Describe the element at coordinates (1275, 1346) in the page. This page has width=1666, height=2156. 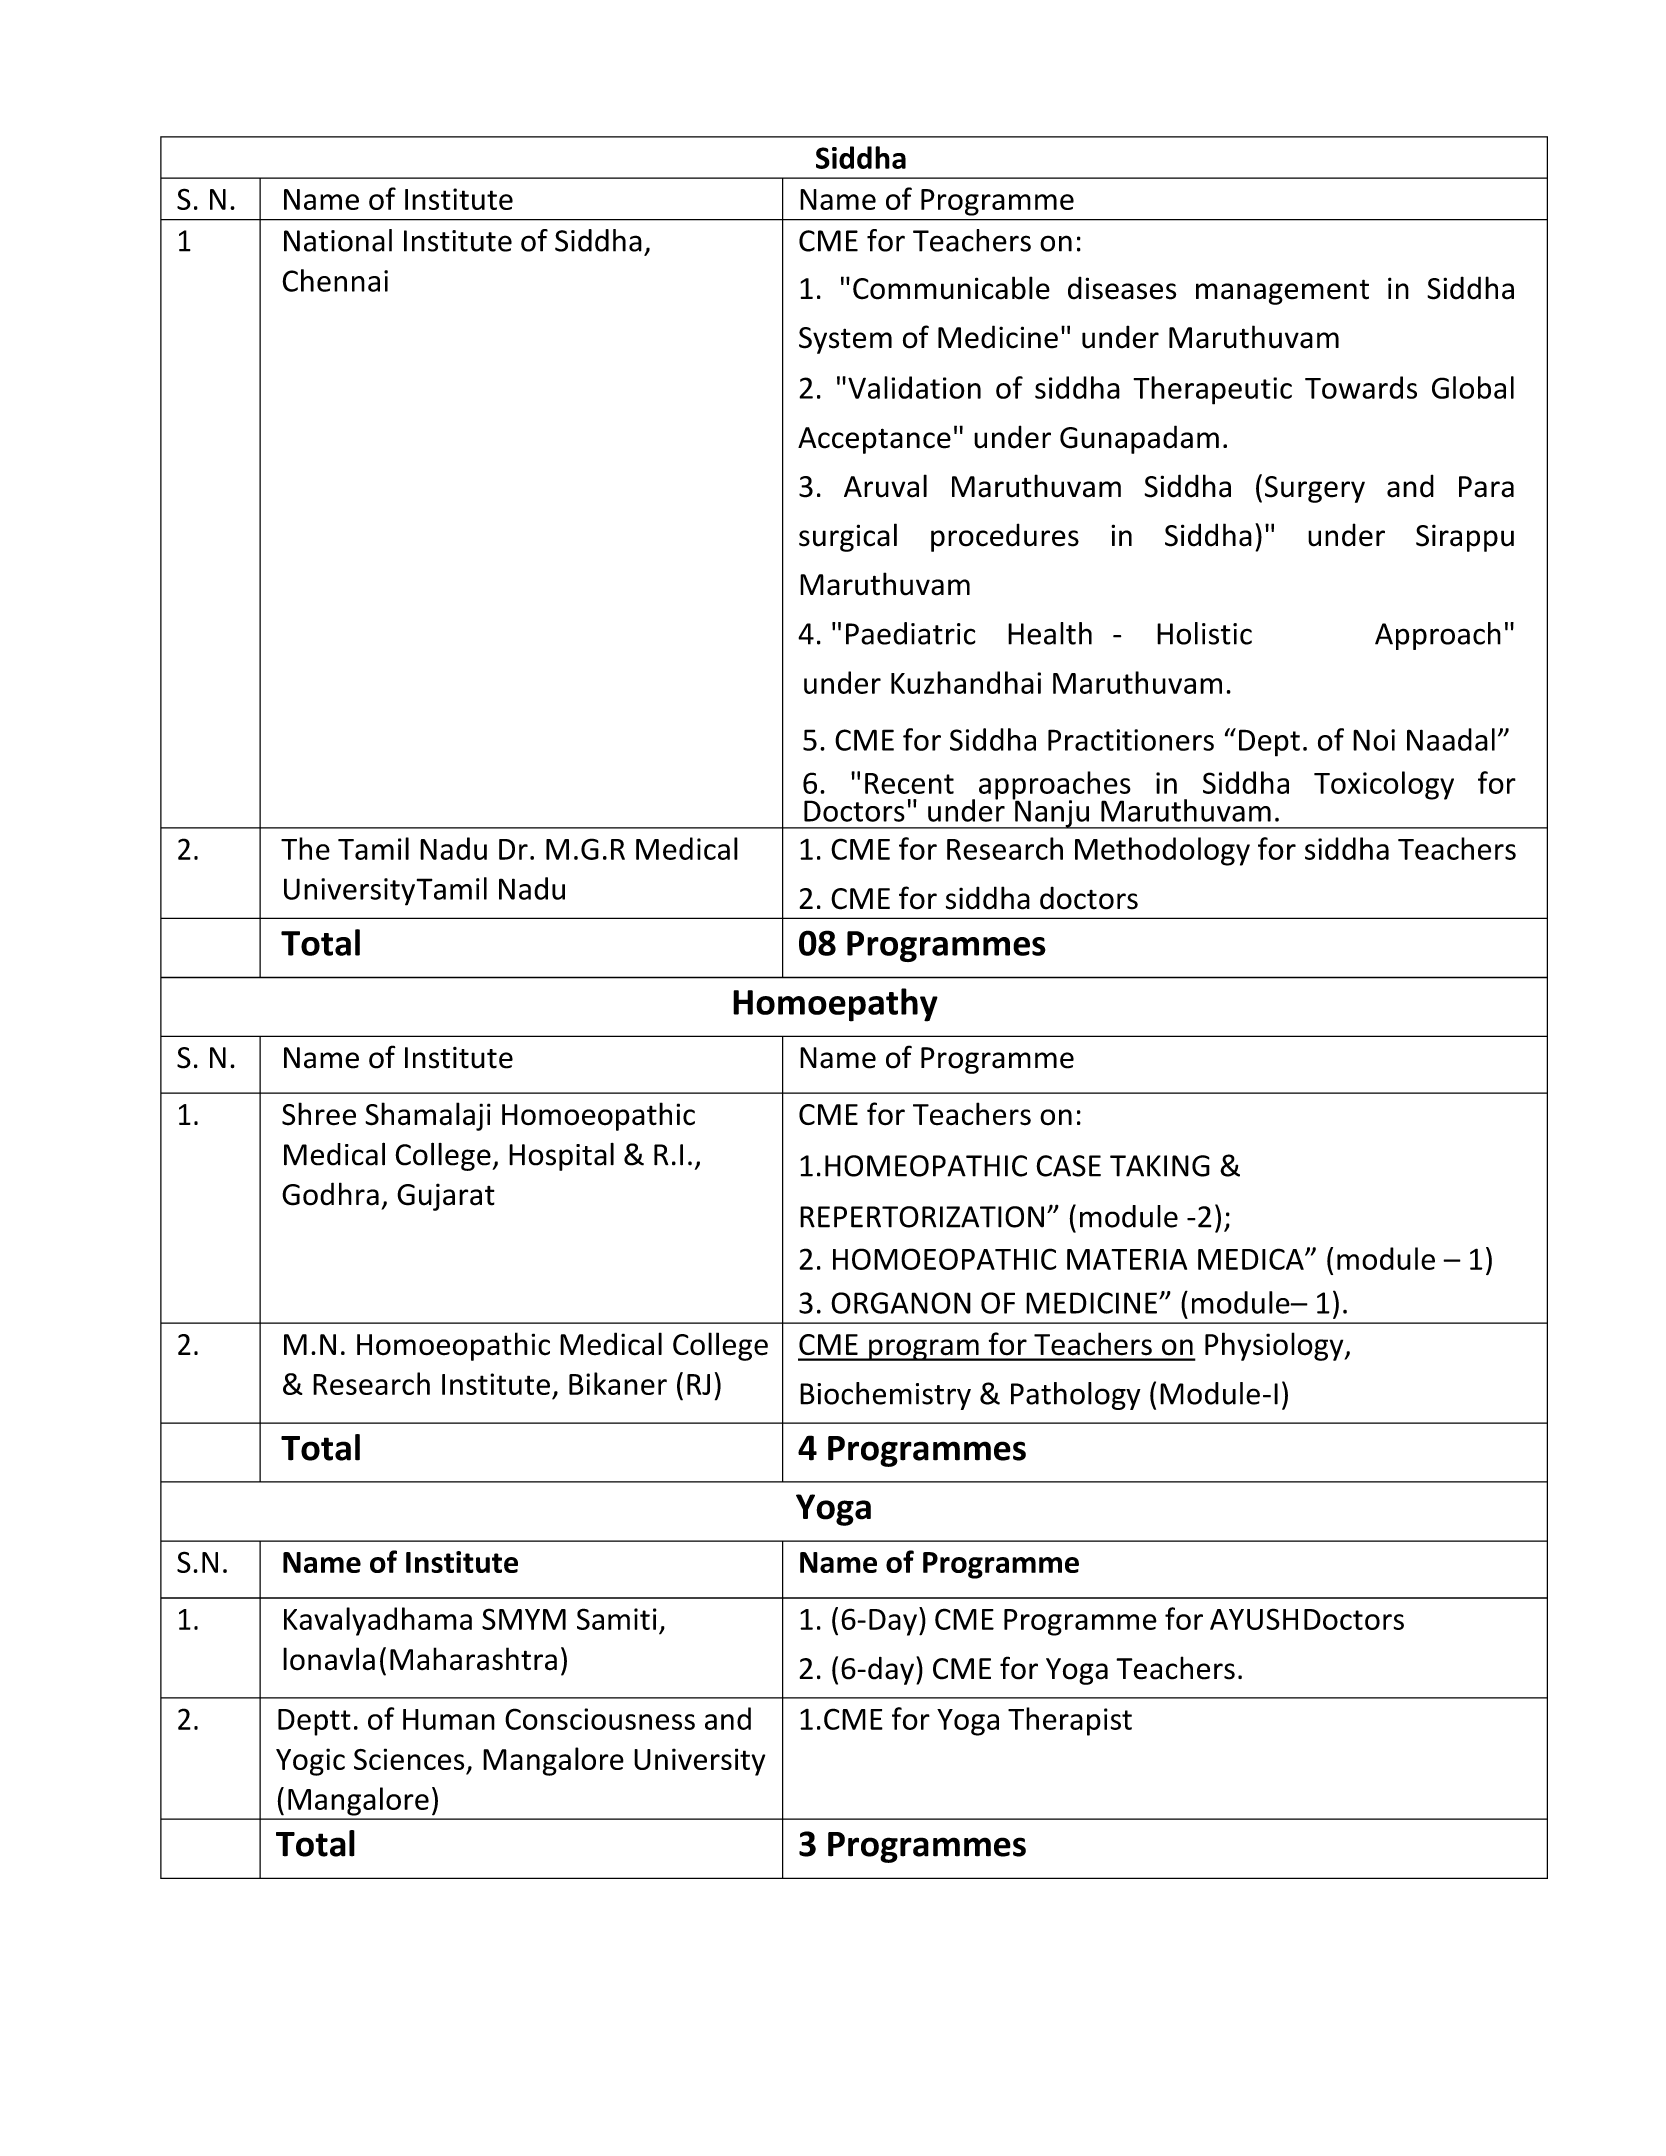
I see `Physiology` at that location.
